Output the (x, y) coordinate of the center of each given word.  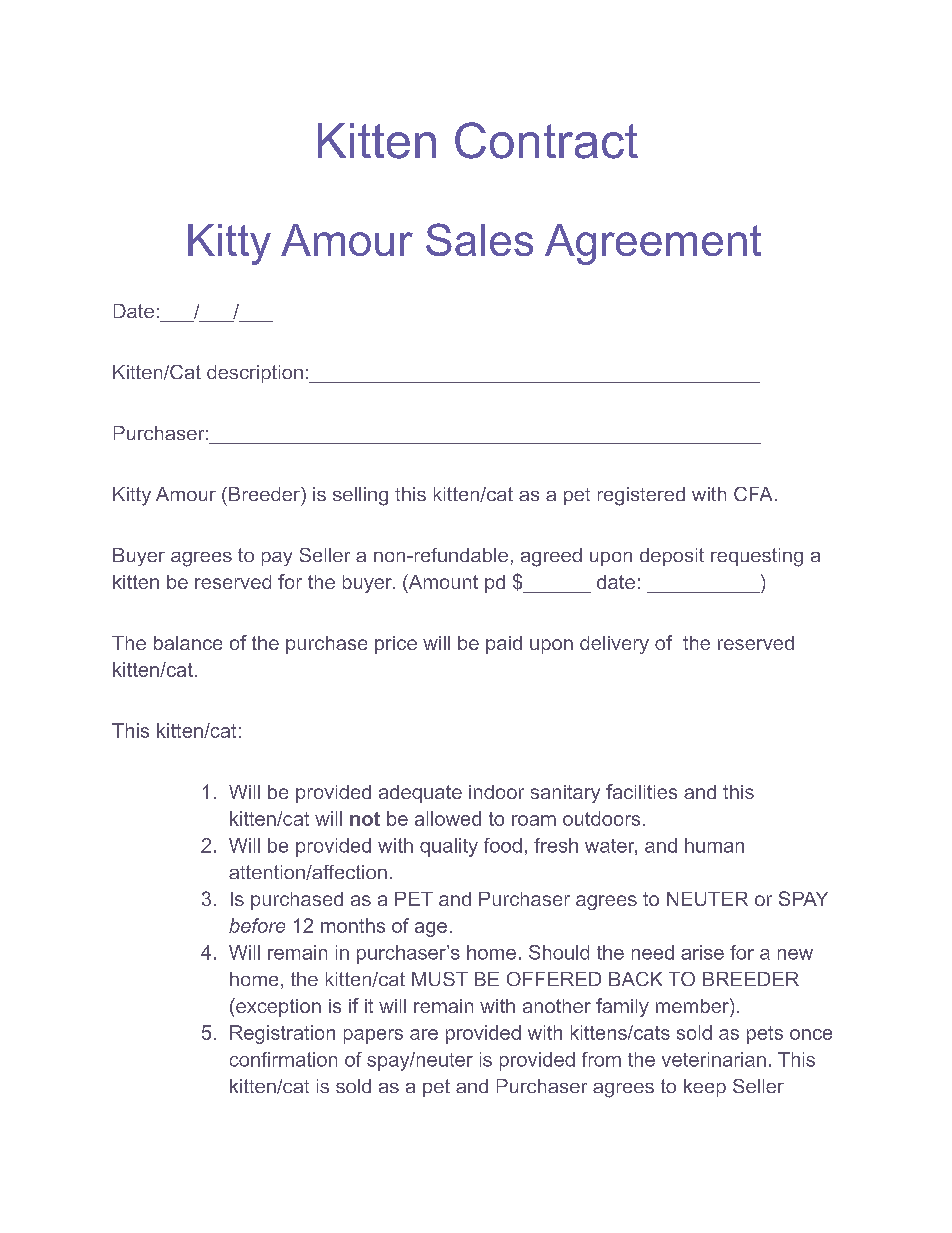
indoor (496, 792)
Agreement (653, 244)
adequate (420, 794)
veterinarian (714, 1059)
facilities (641, 791)
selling (360, 496)
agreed (551, 557)
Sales (479, 239)
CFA (753, 494)
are (424, 1034)
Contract (546, 140)
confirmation (283, 1059)
